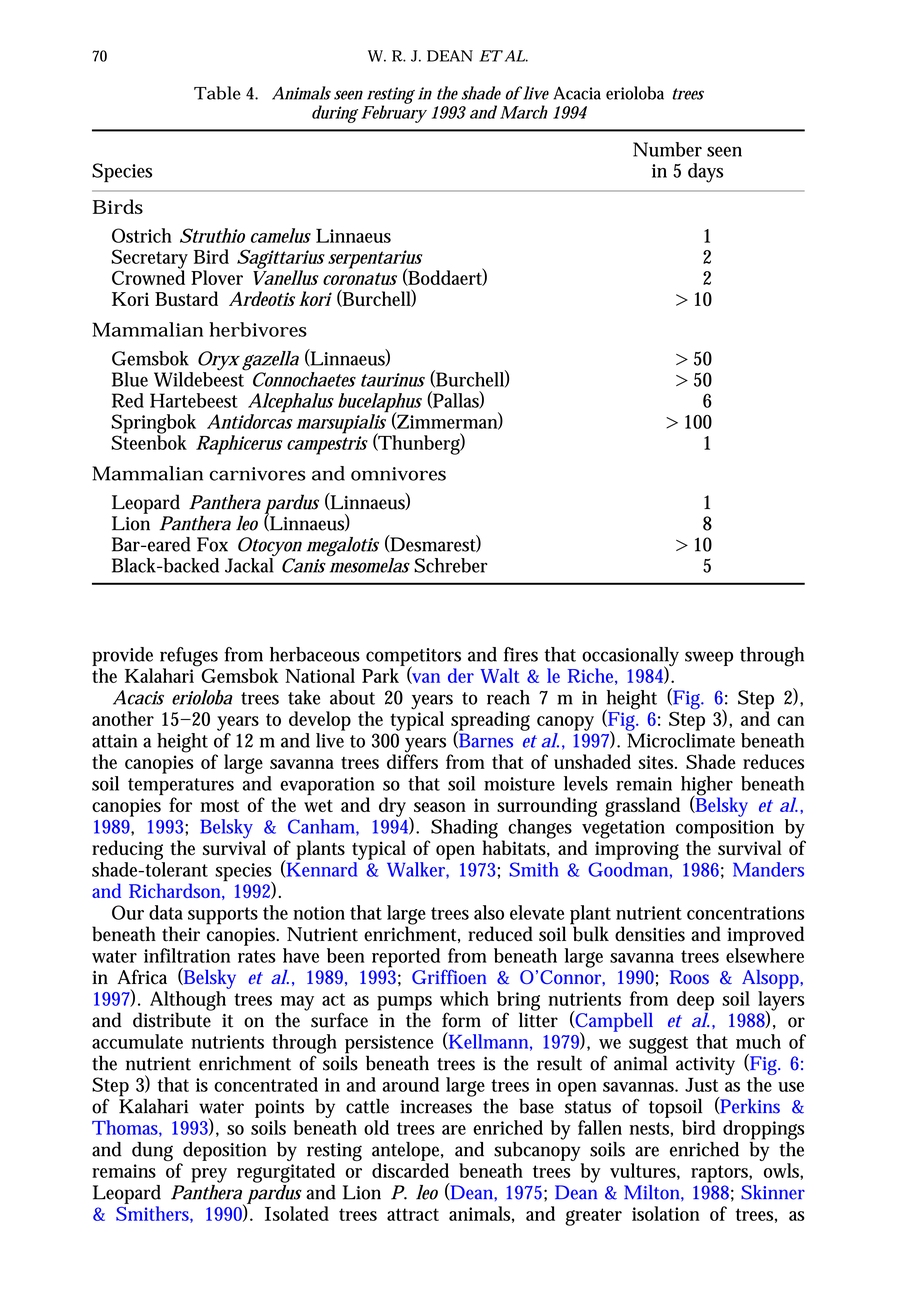 This page has width=900, height=1316. I want to click on Table, so click(217, 93).
